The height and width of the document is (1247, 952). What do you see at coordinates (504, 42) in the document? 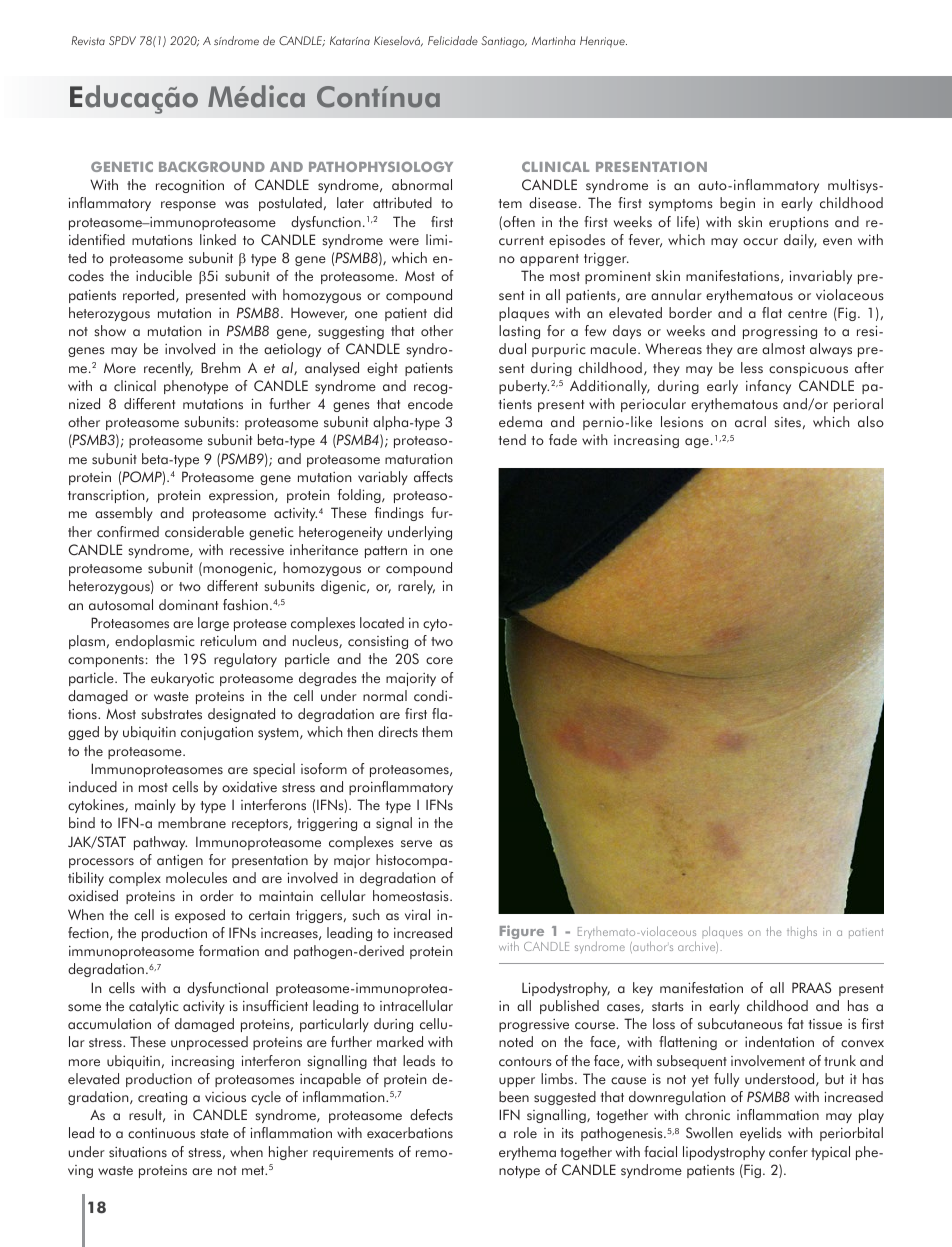
I see `Santiago` at bounding box center [504, 42].
